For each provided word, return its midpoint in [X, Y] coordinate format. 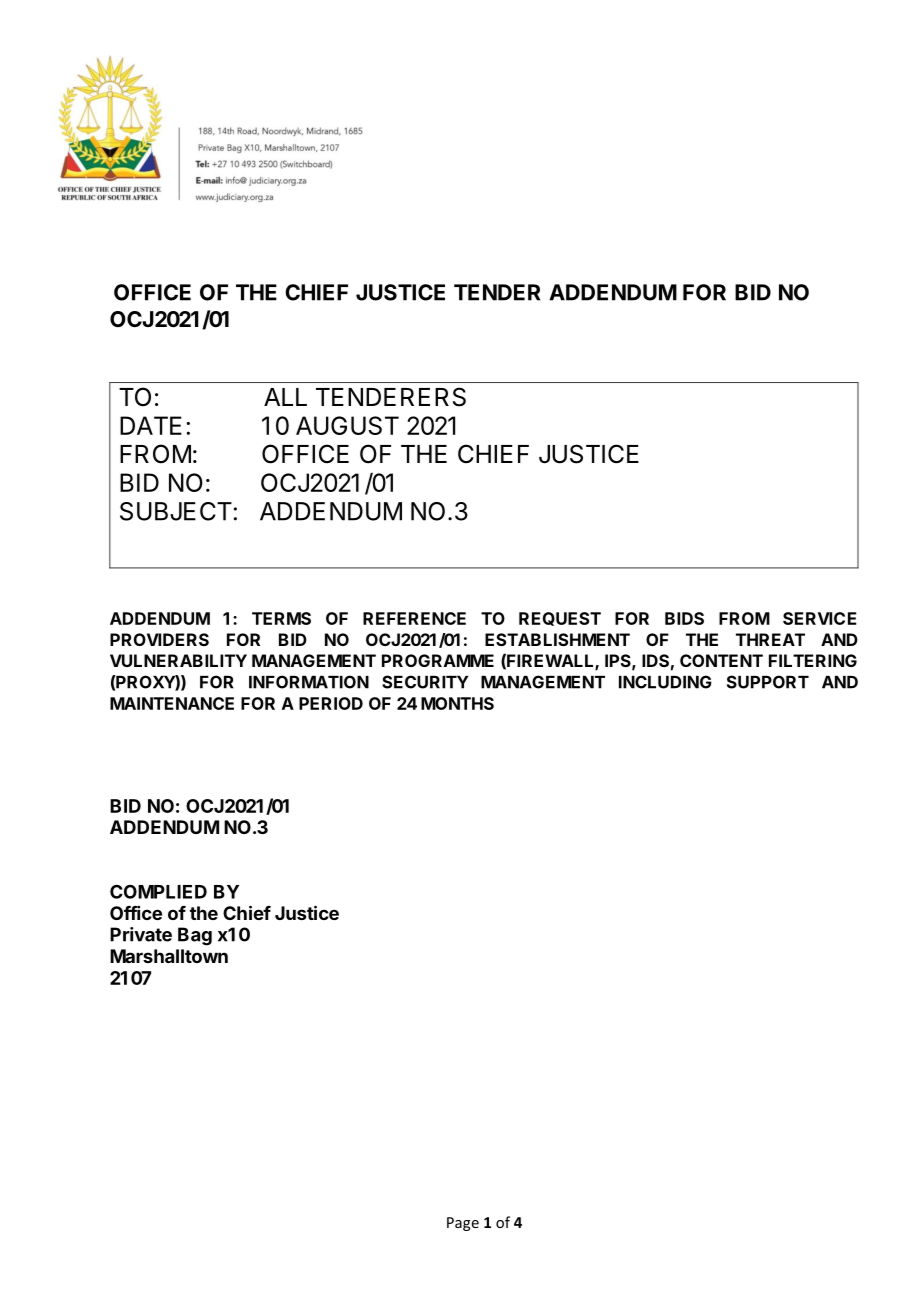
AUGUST [347, 425]
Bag [195, 936]
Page [463, 1224]
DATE [151, 425]
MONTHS [457, 703]
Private [141, 934]
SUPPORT [768, 682]
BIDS [684, 618]
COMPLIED [158, 891]
